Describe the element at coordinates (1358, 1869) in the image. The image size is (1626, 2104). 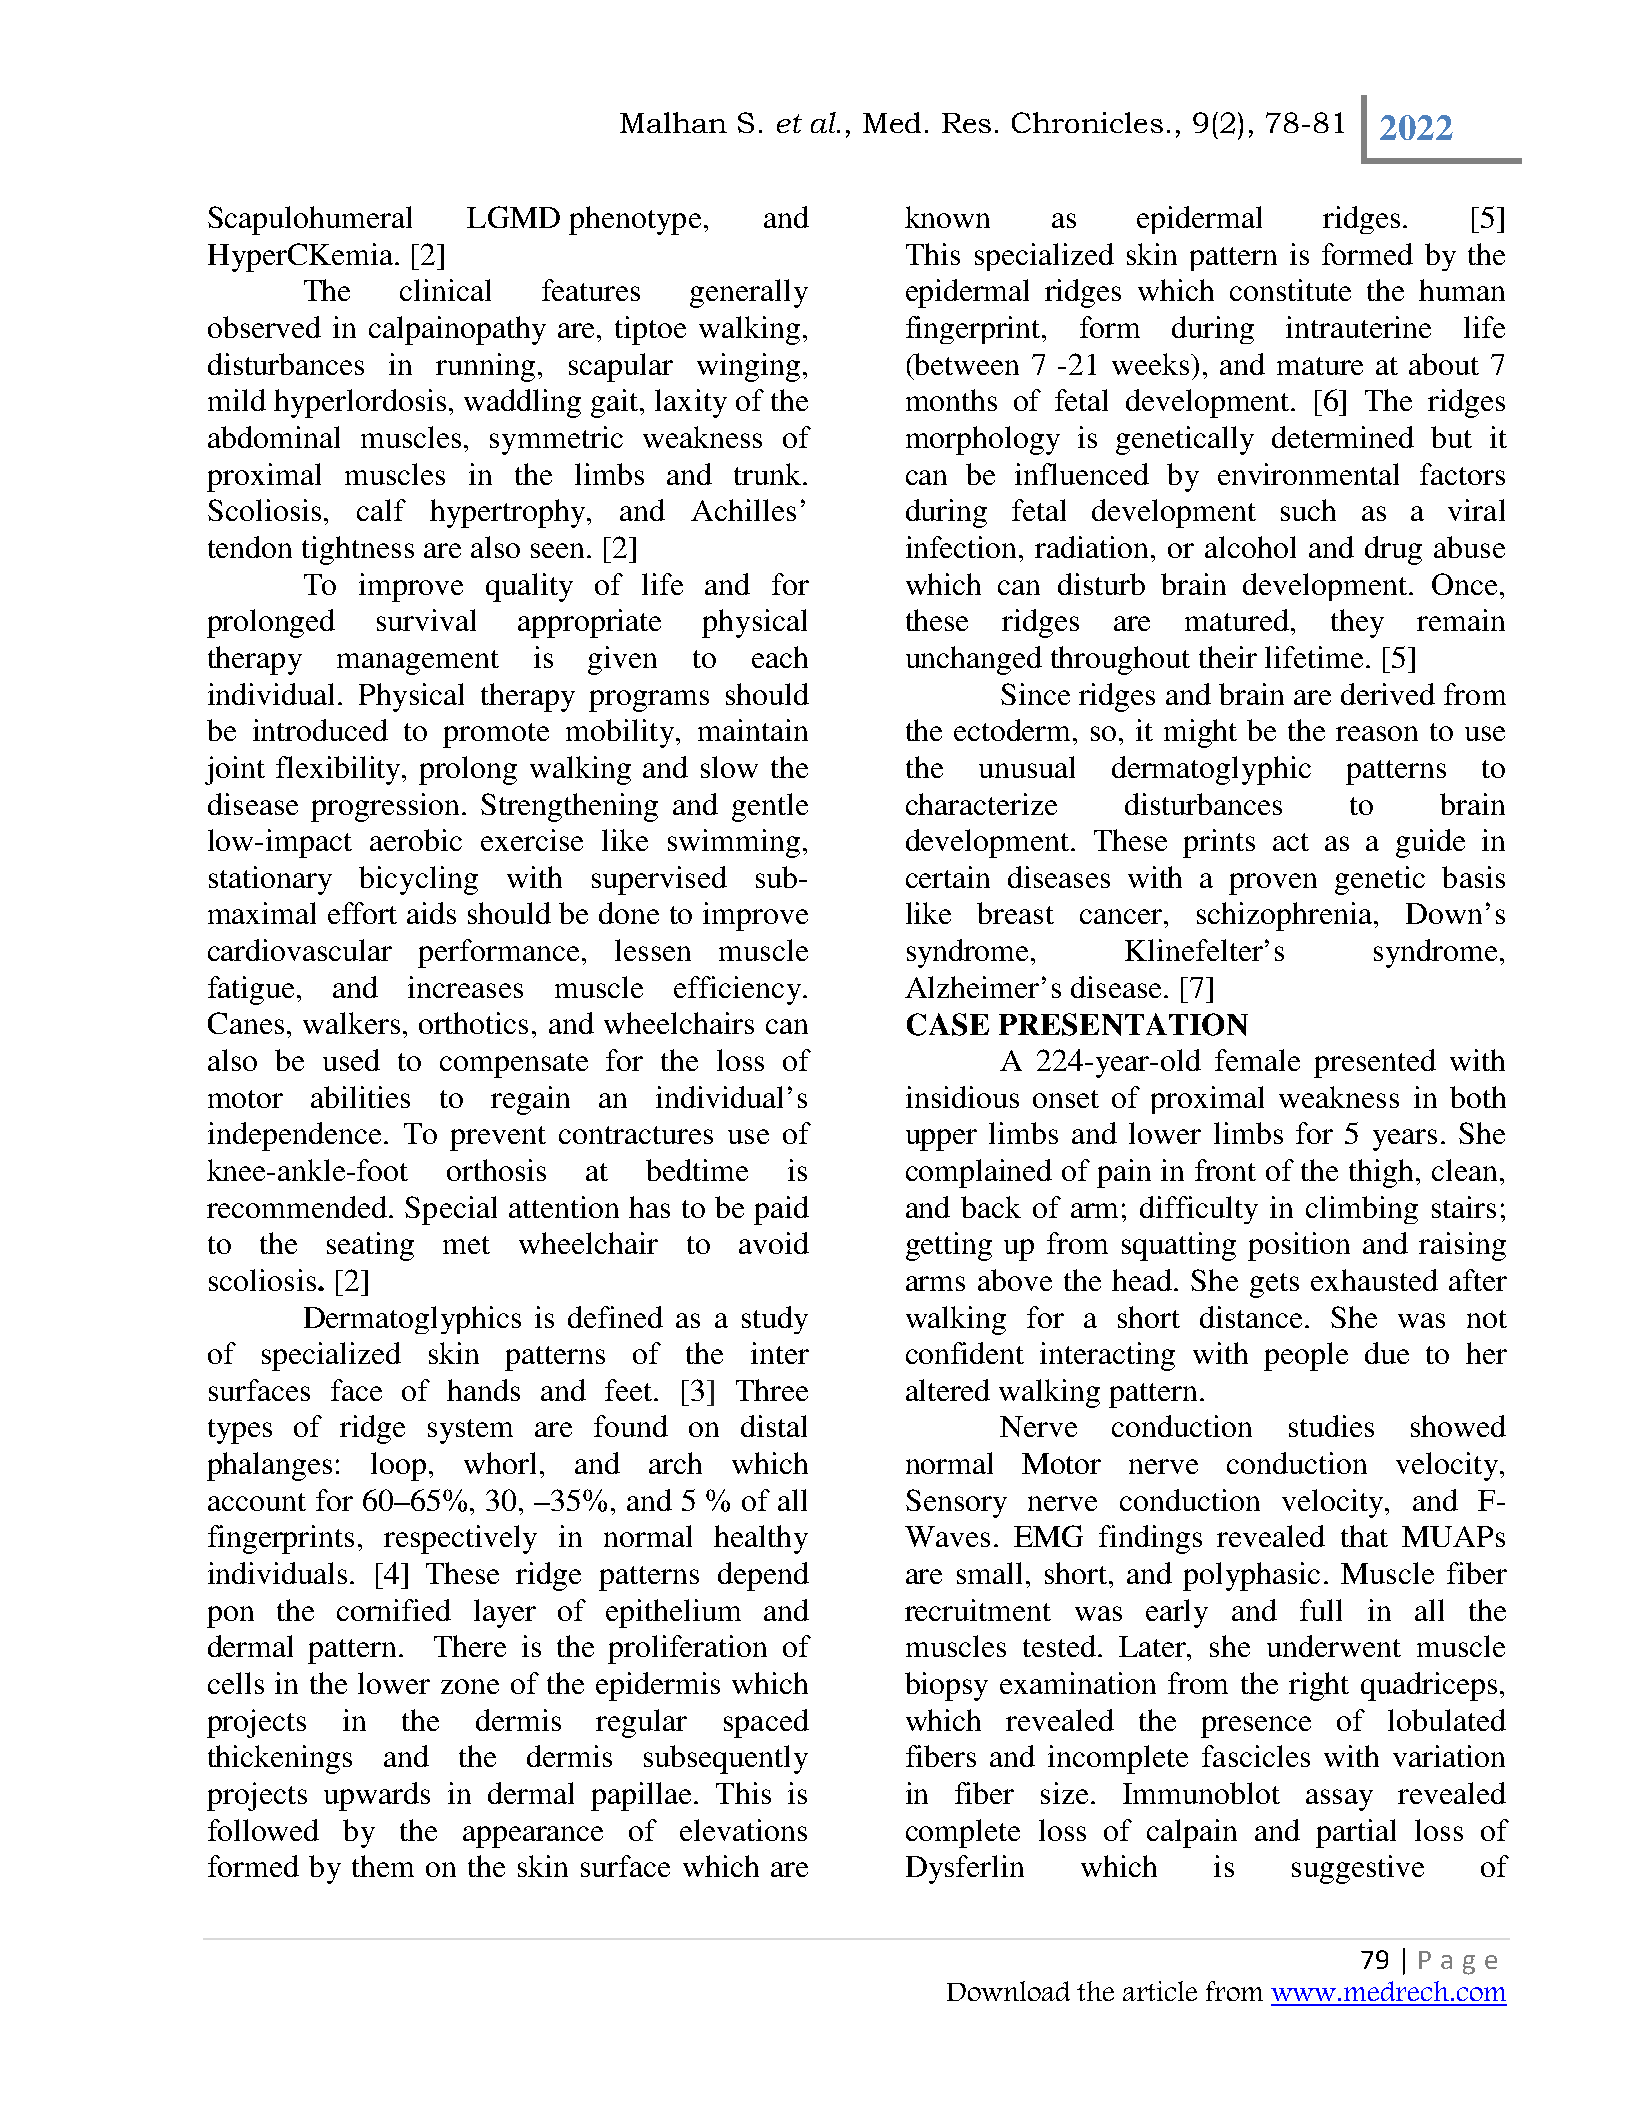
I see `suggestive` at that location.
